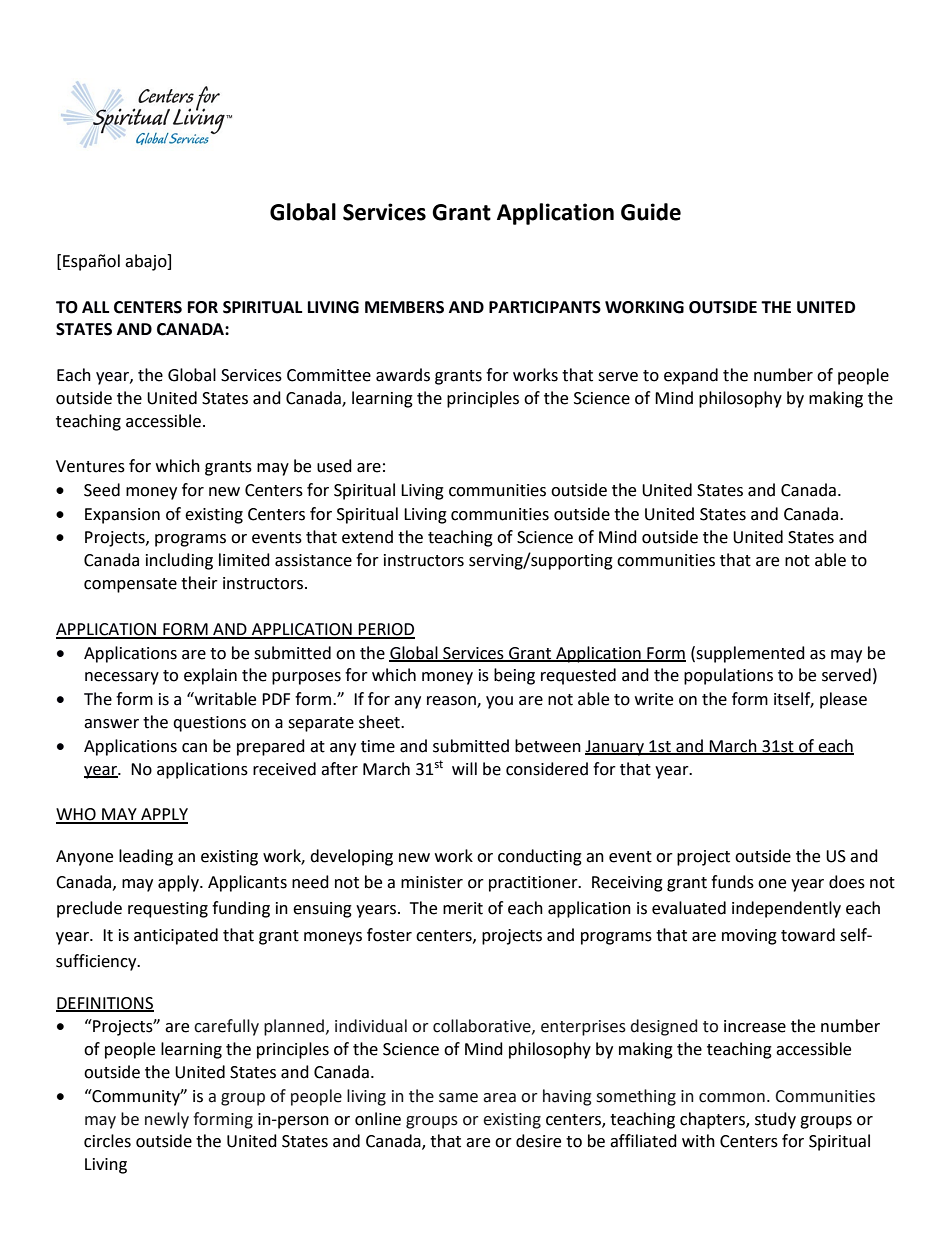  I want to click on MEMBERS, so click(404, 307).
